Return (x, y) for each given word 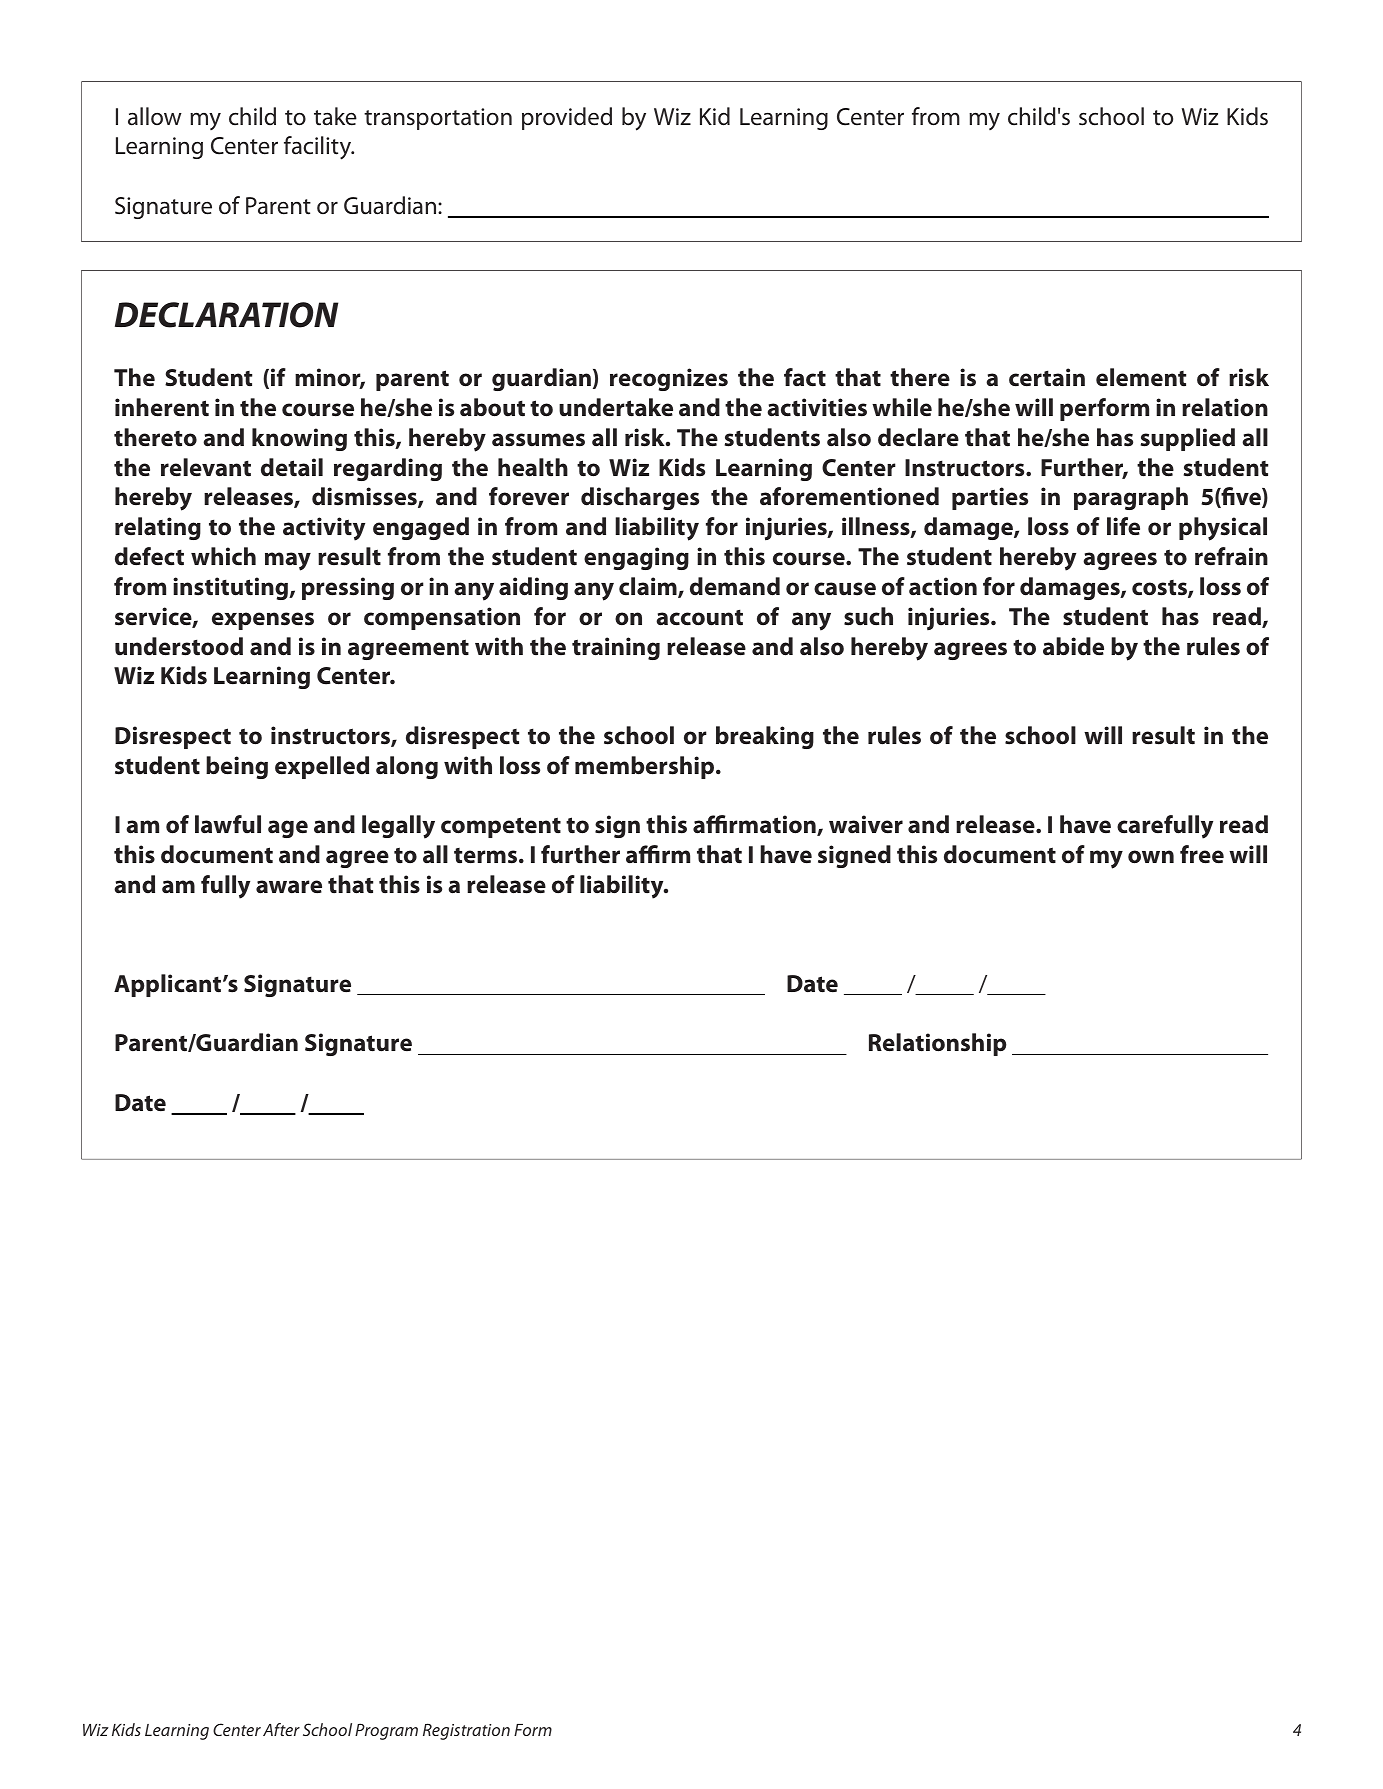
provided (567, 118)
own (1151, 857)
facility (319, 148)
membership (646, 767)
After (281, 1729)
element (1141, 377)
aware (289, 887)
